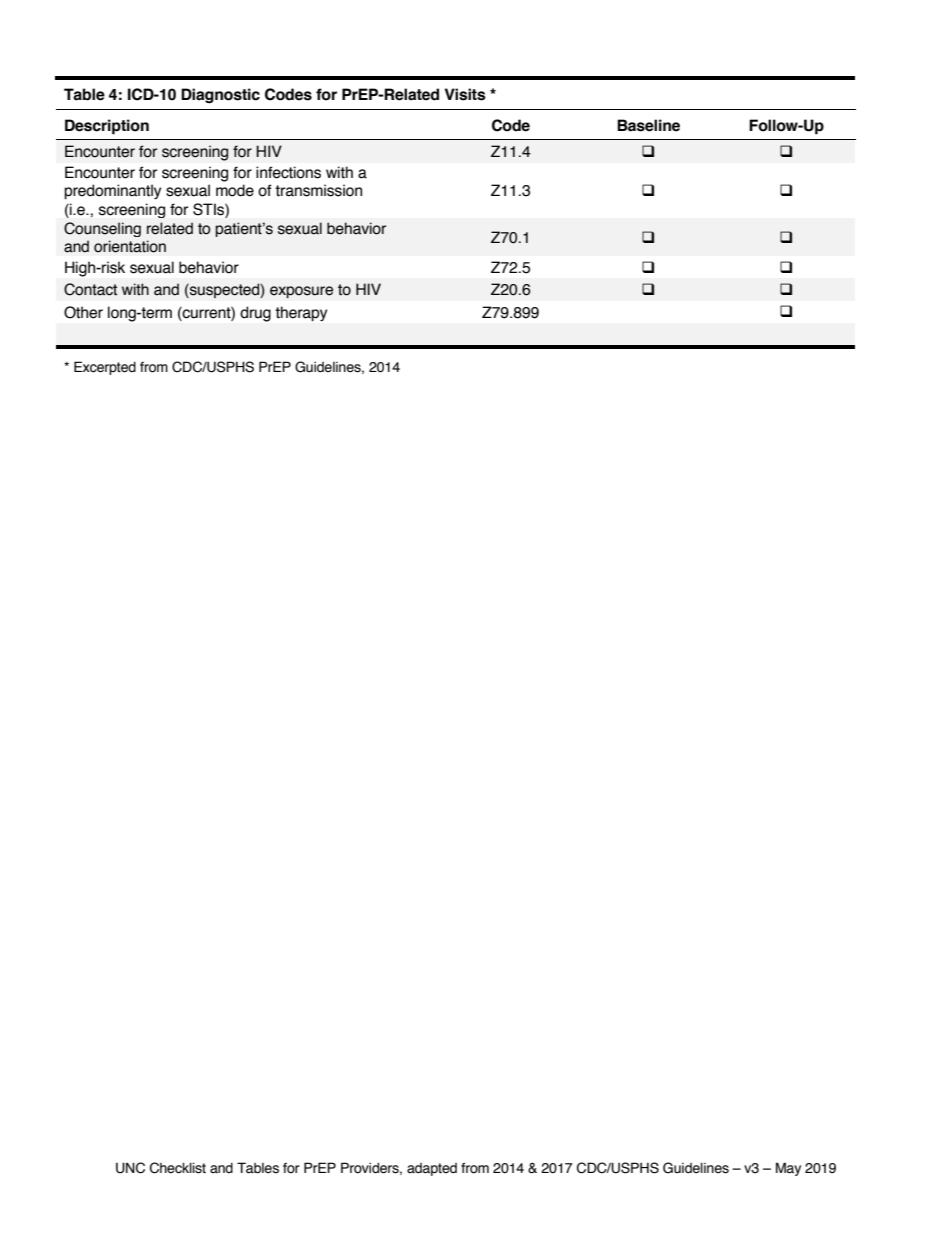 This image has height=1233, width=952. What do you see at coordinates (130, 1168) in the image?
I see `UNC` at bounding box center [130, 1168].
